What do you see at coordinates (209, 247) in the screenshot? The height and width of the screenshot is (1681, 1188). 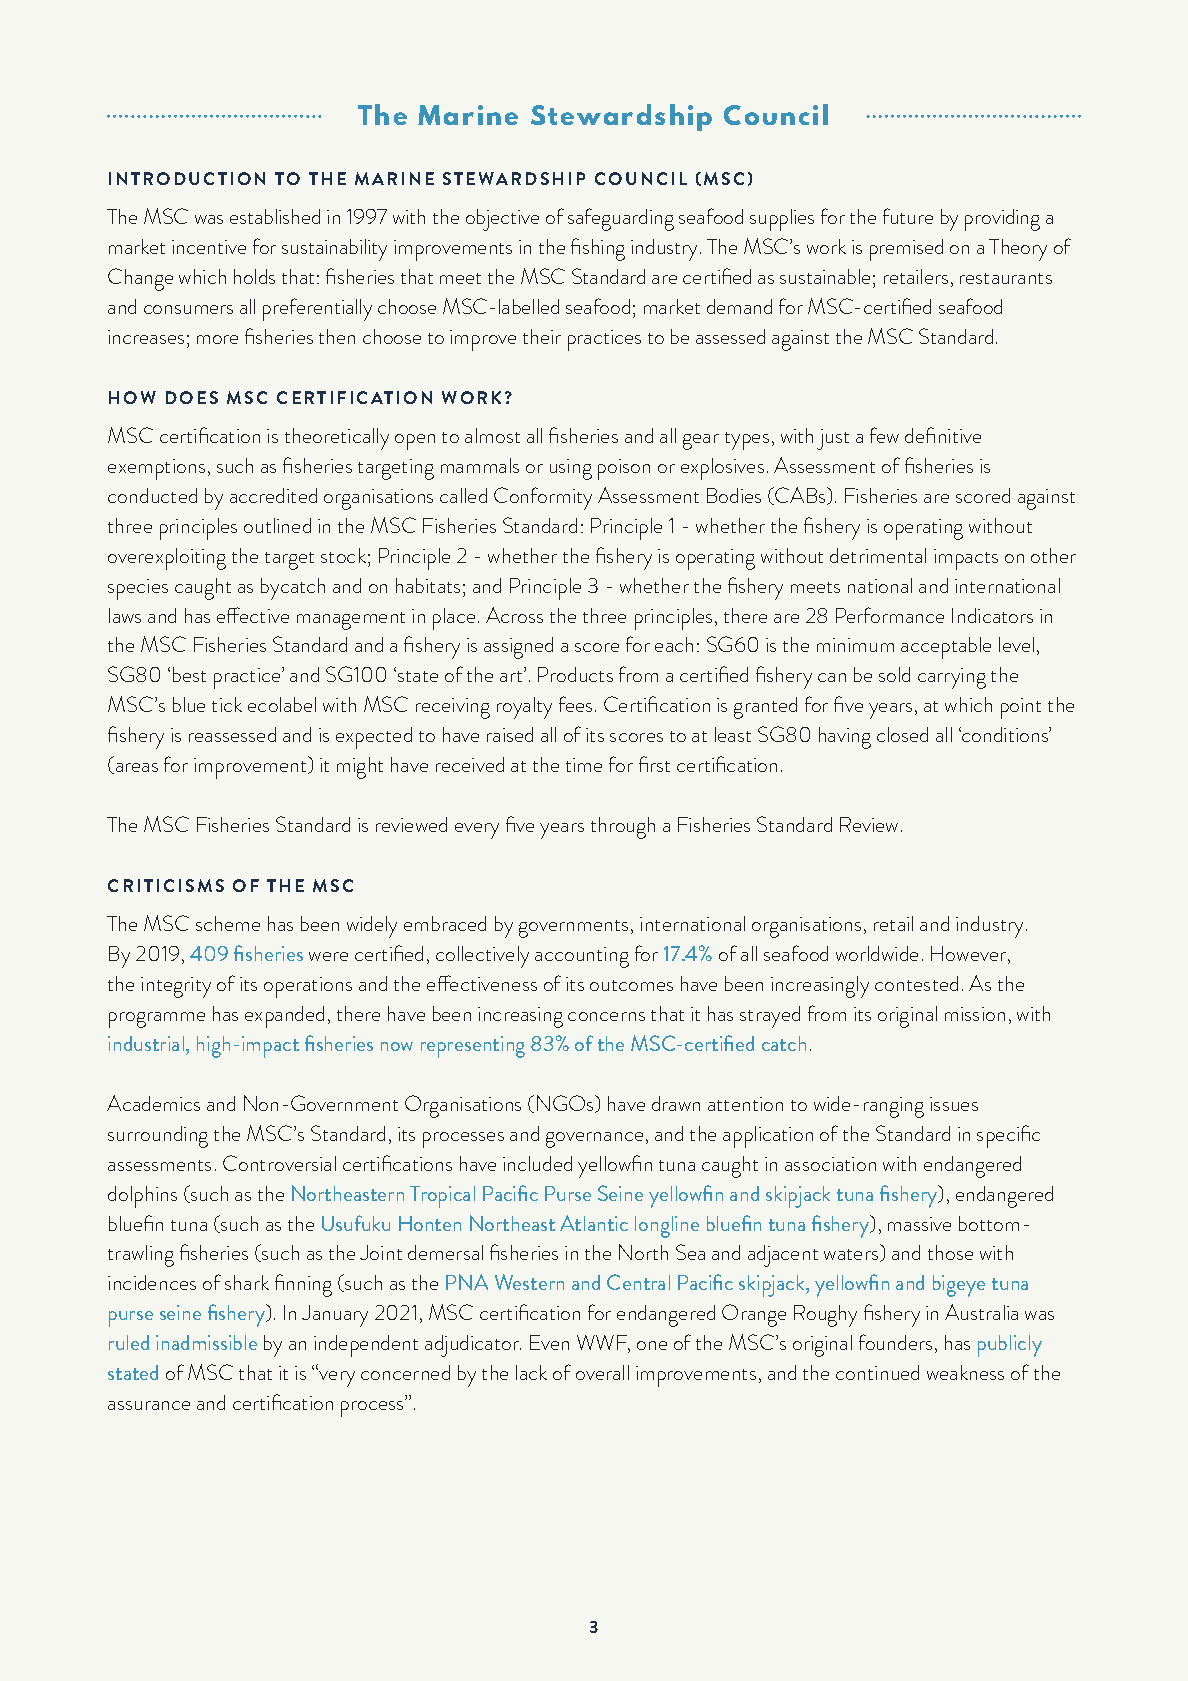 I see `incentive` at bounding box center [209, 247].
